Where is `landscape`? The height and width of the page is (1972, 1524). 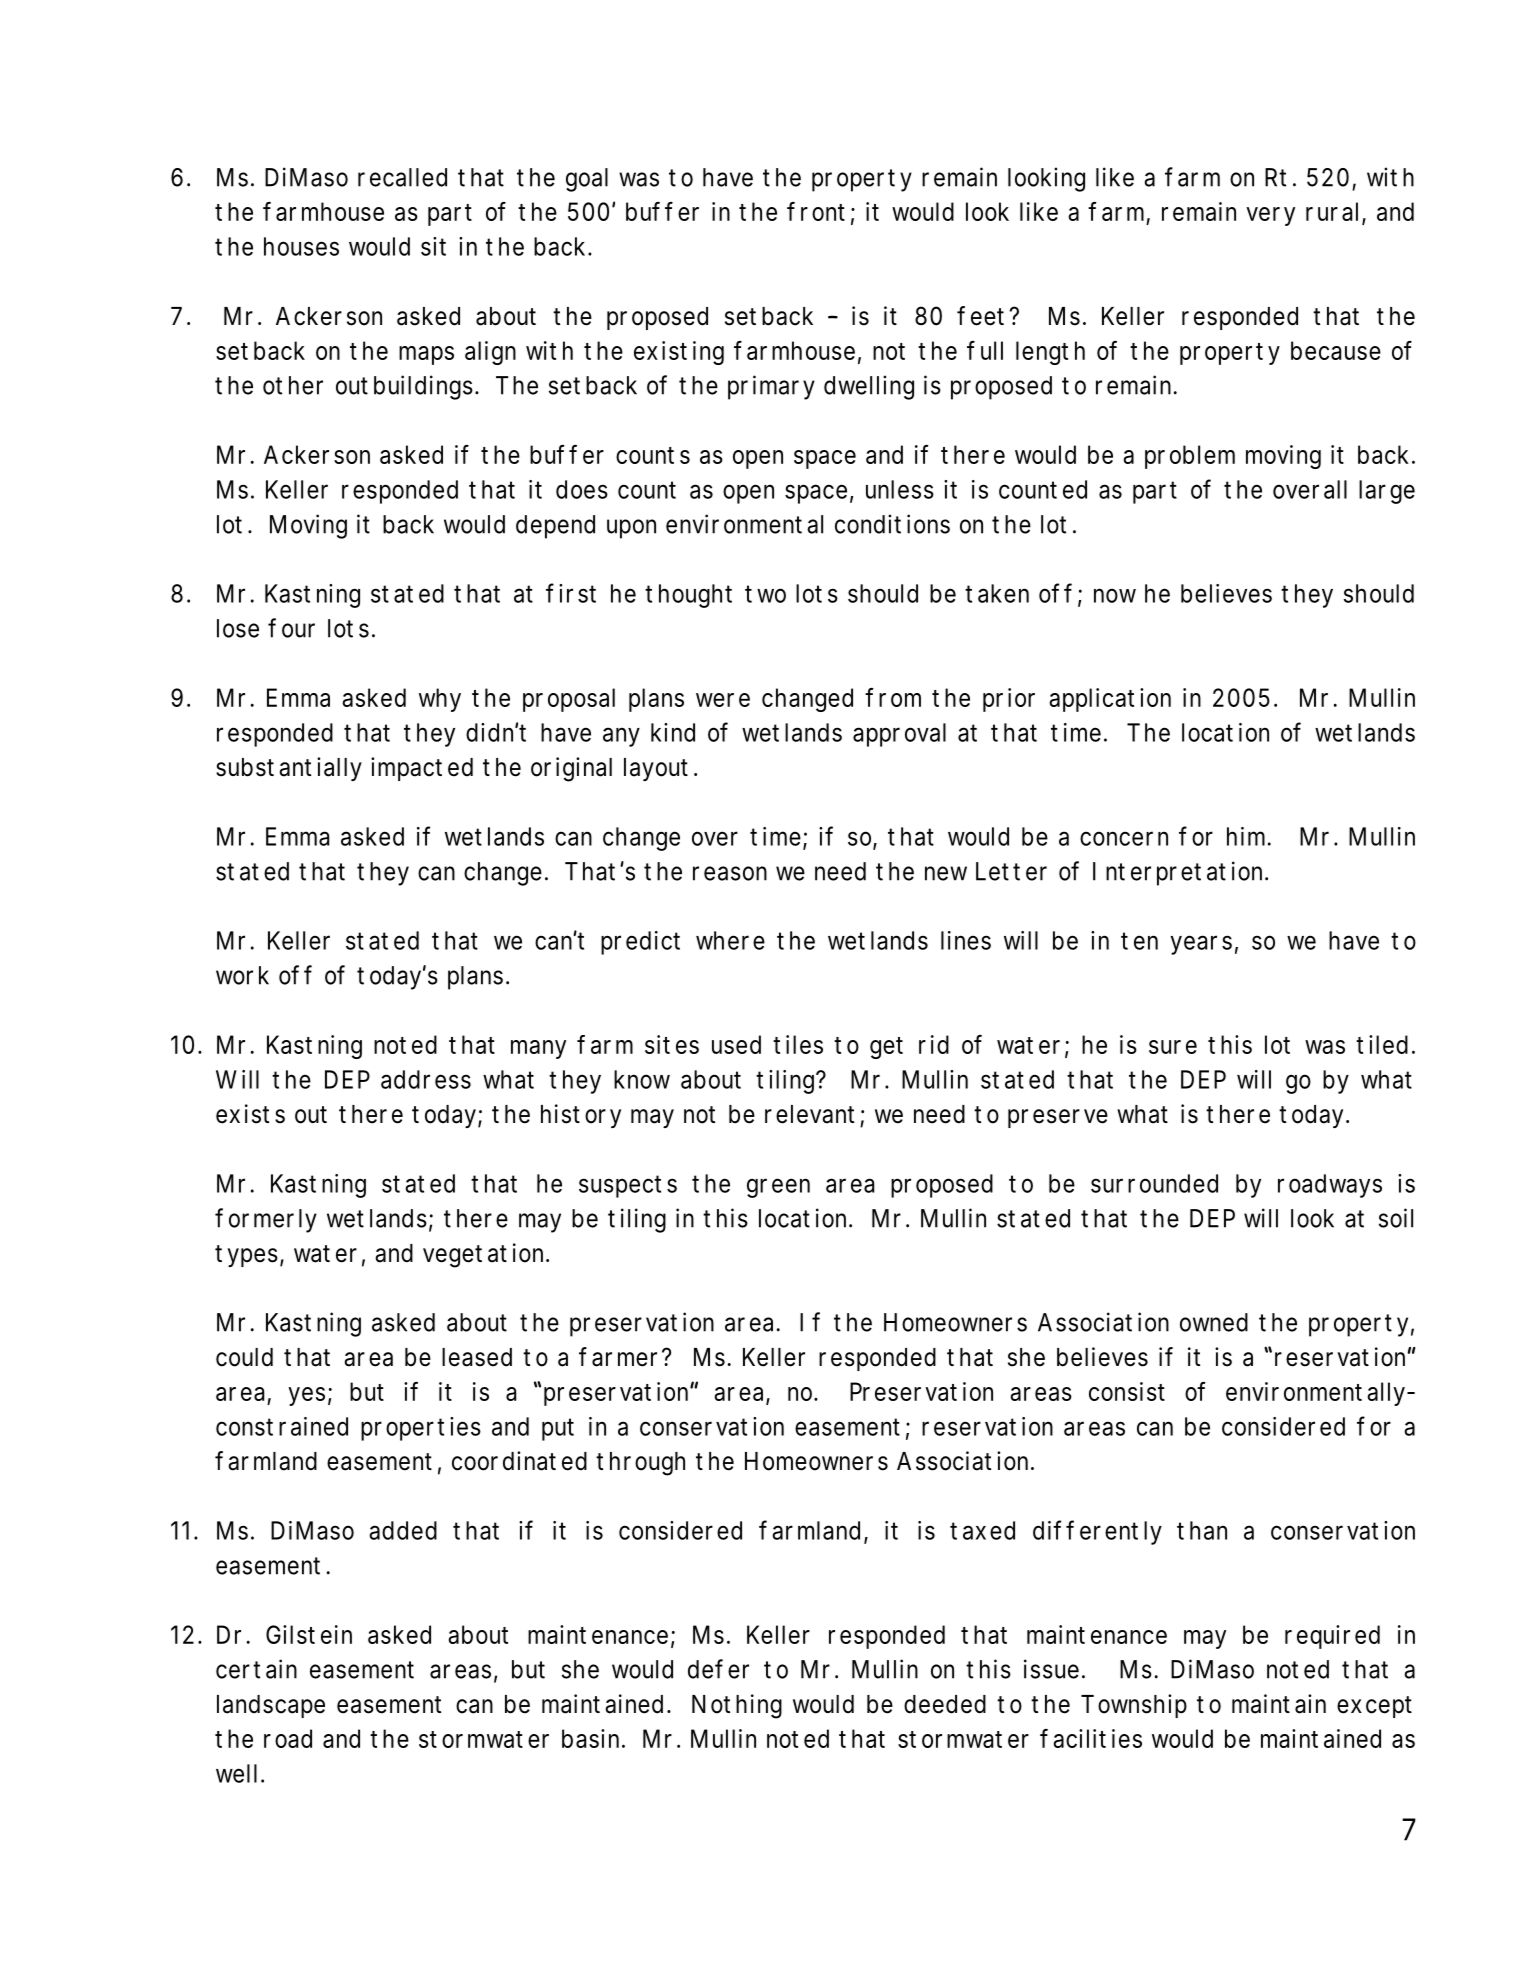 landscape is located at coordinates (271, 1706).
